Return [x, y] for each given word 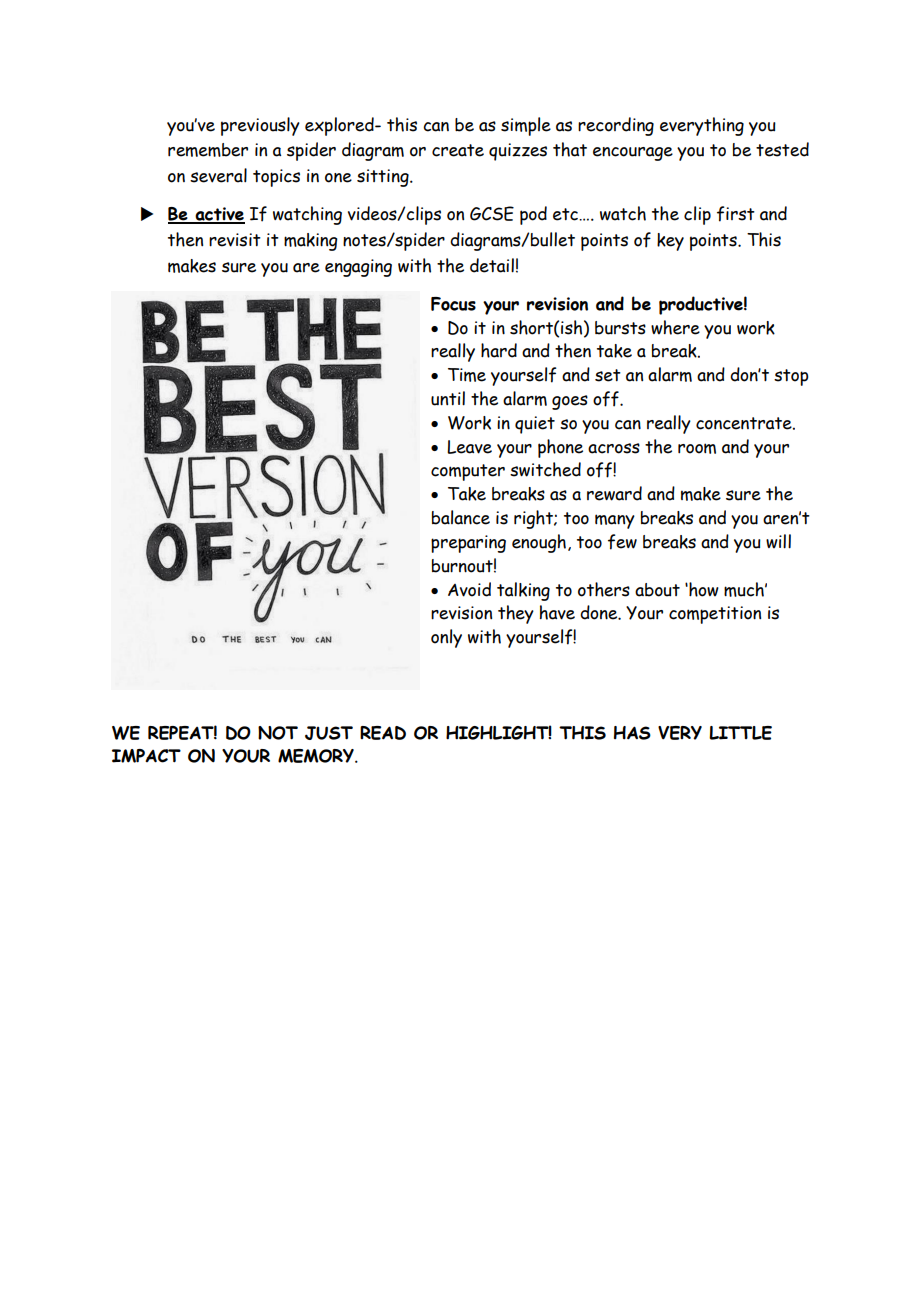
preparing [468, 544]
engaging [358, 268]
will [778, 541]
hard [499, 350]
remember [208, 150]
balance [461, 517]
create [458, 150]
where [675, 327]
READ [383, 733]
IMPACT [146, 756]
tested [782, 149]
